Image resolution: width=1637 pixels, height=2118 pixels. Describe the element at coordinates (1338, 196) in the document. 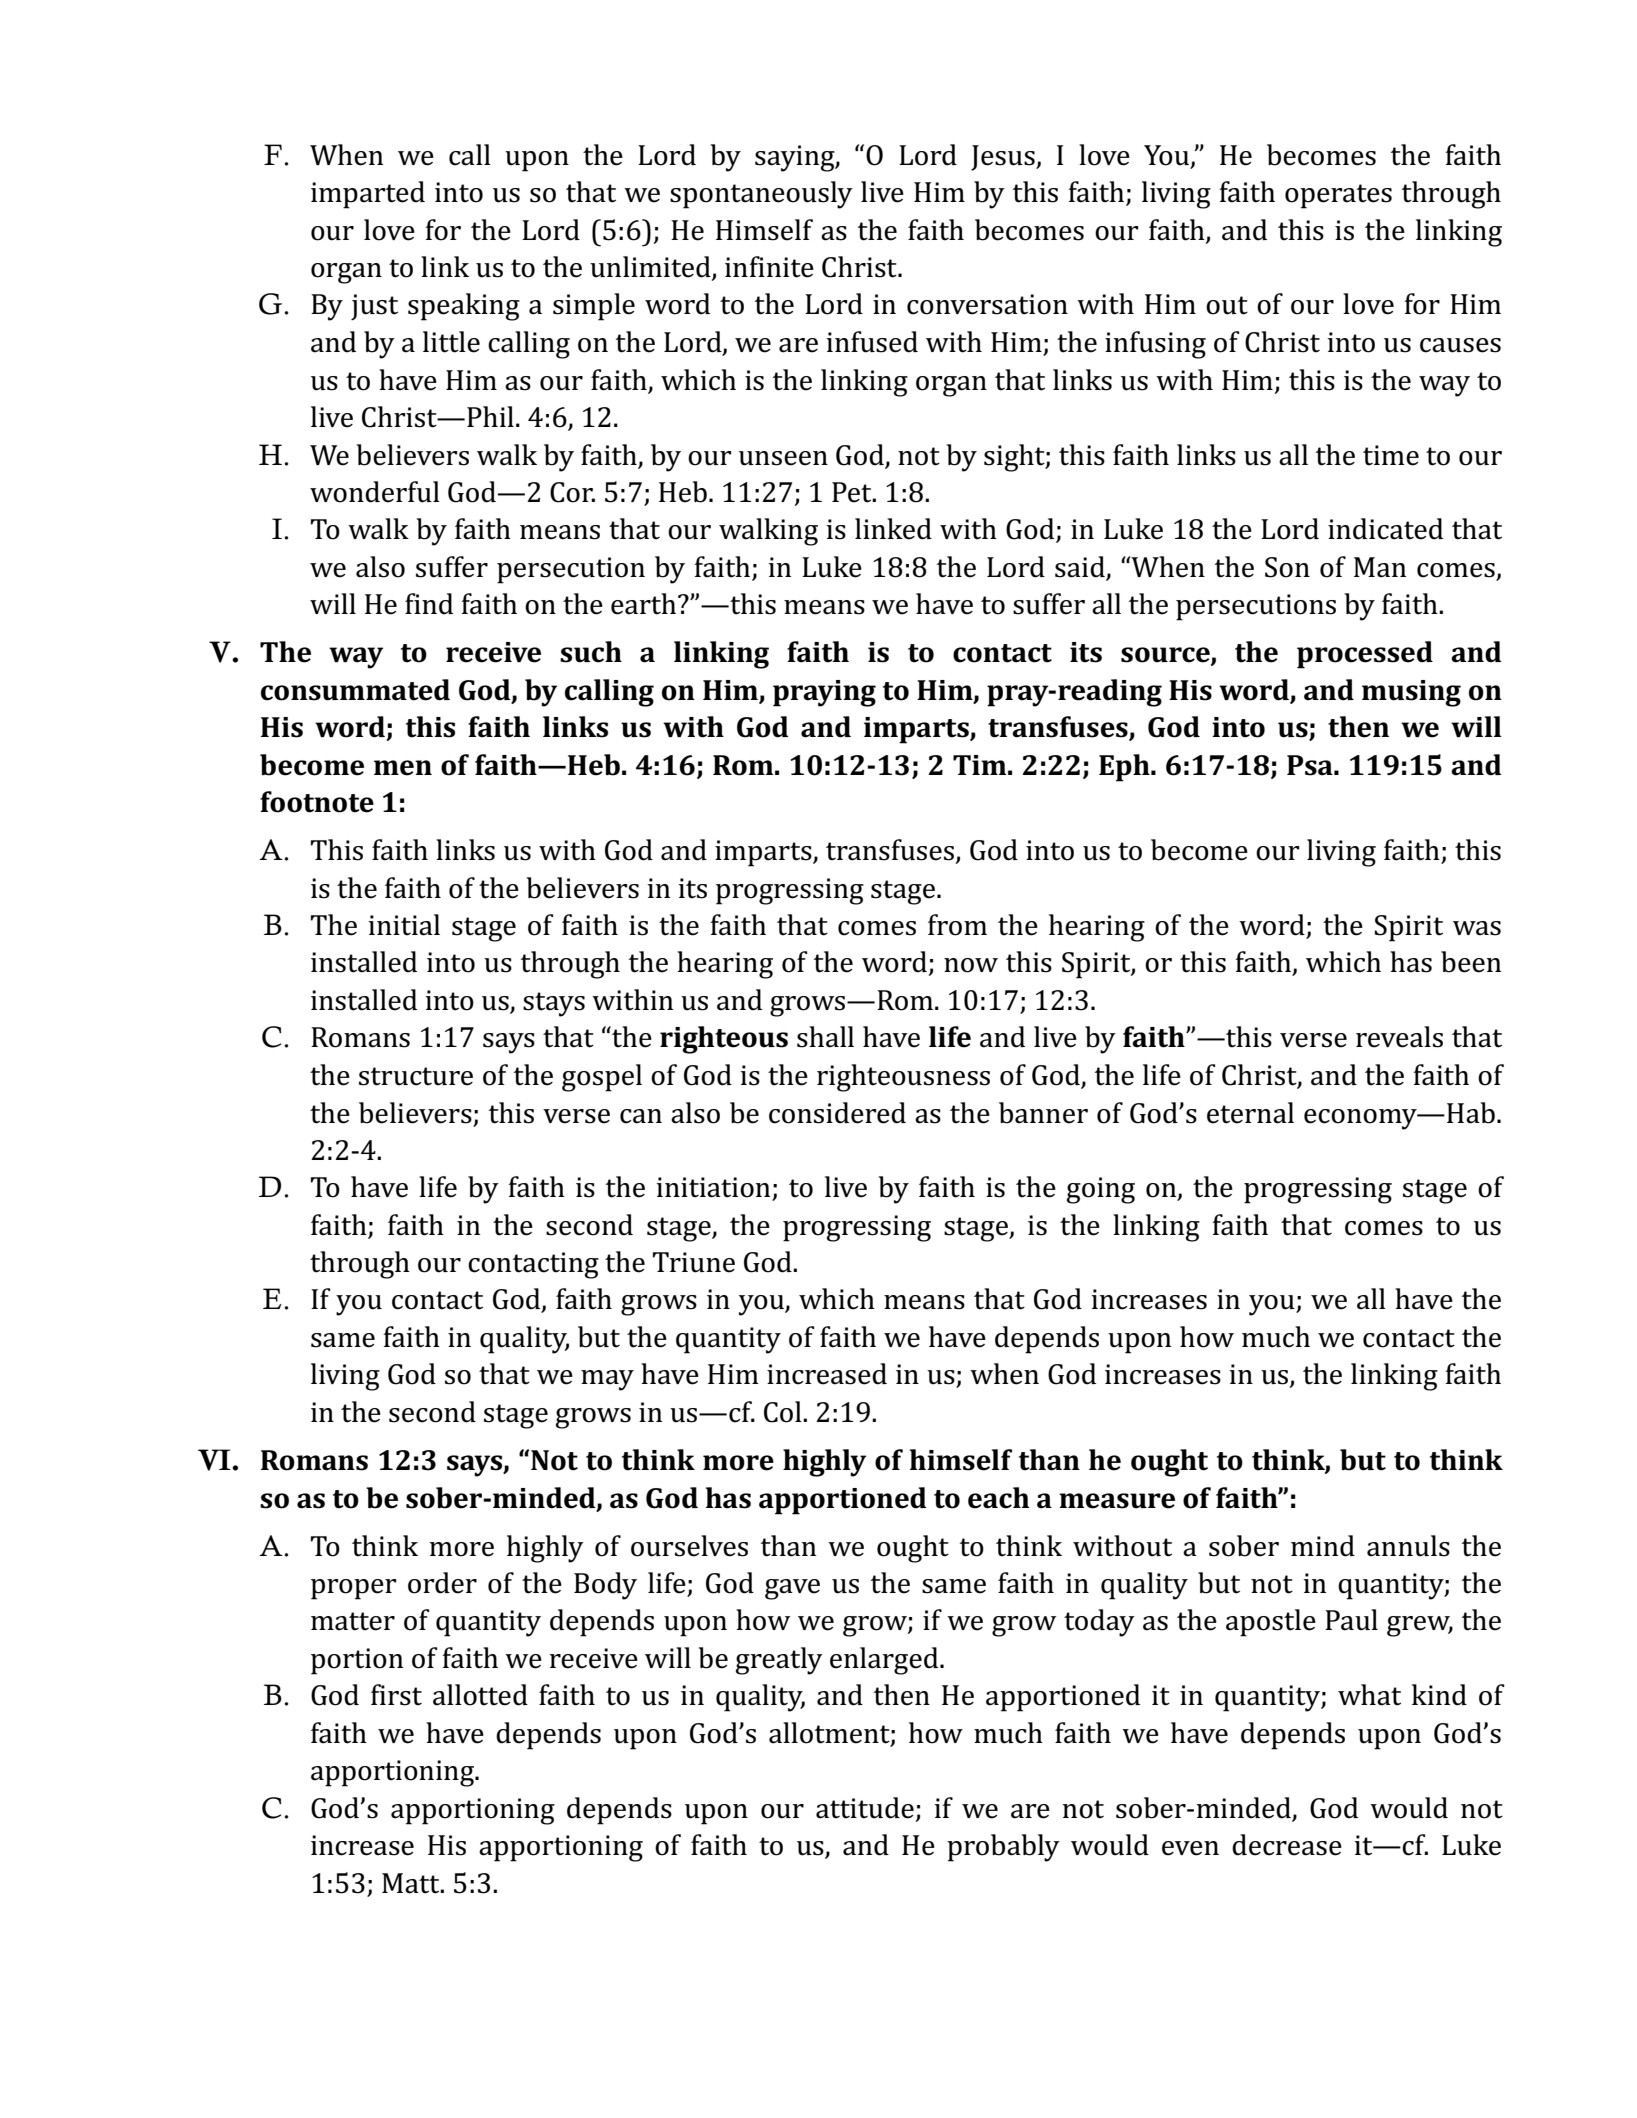

I see `operates` at that location.
